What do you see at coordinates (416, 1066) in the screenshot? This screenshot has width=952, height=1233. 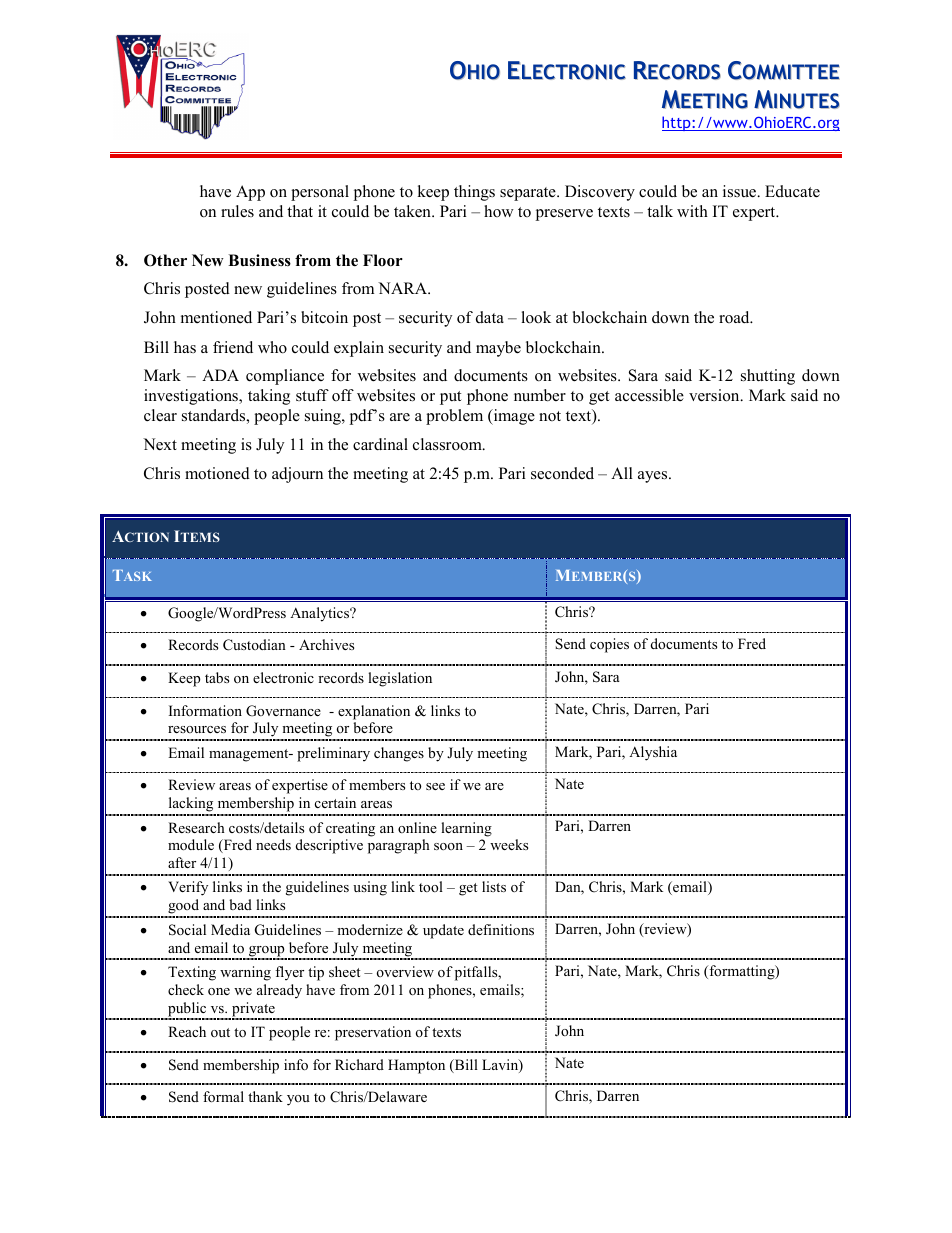 I see `Hampton` at bounding box center [416, 1066].
